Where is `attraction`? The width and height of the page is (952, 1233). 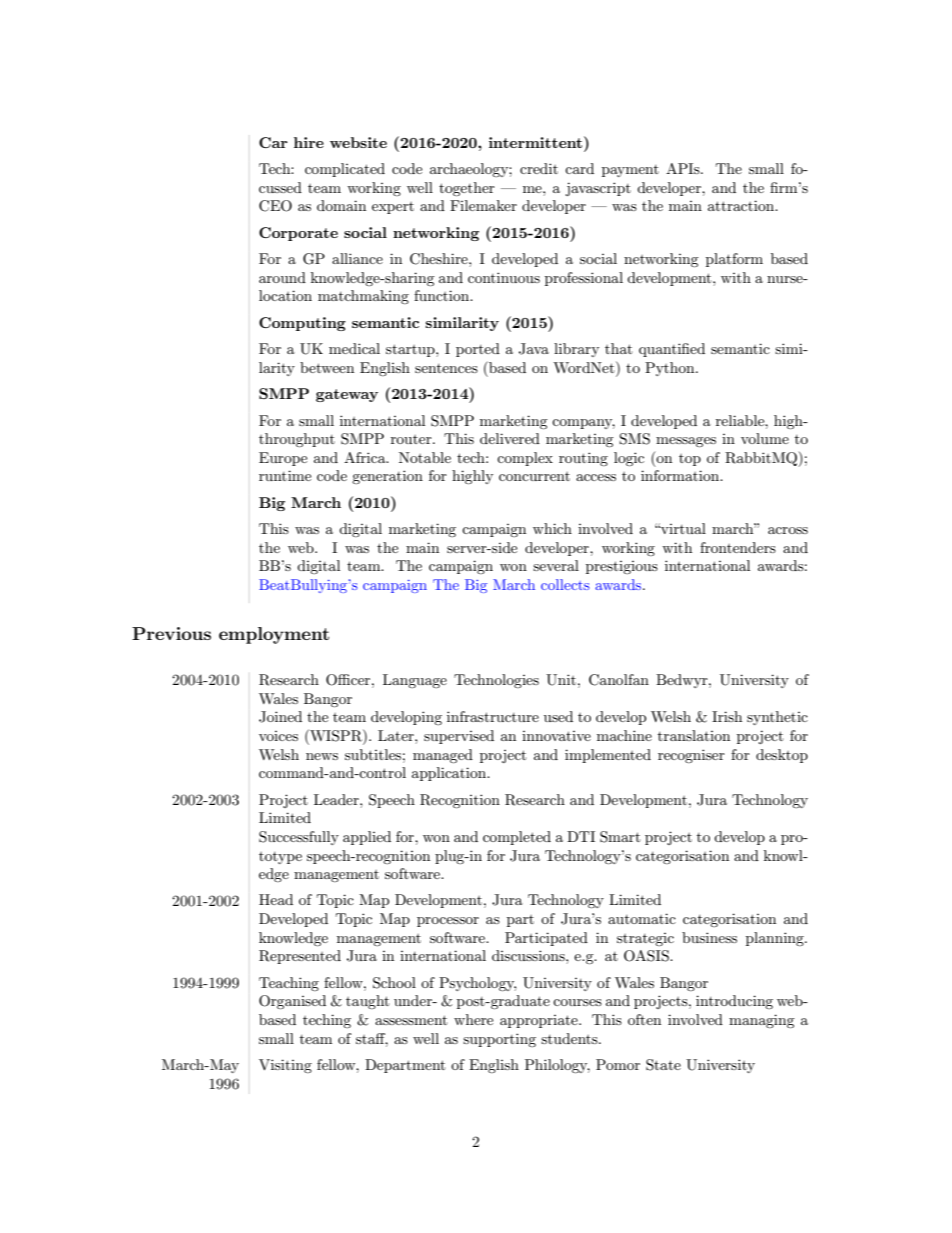
attraction is located at coordinates (742, 205).
